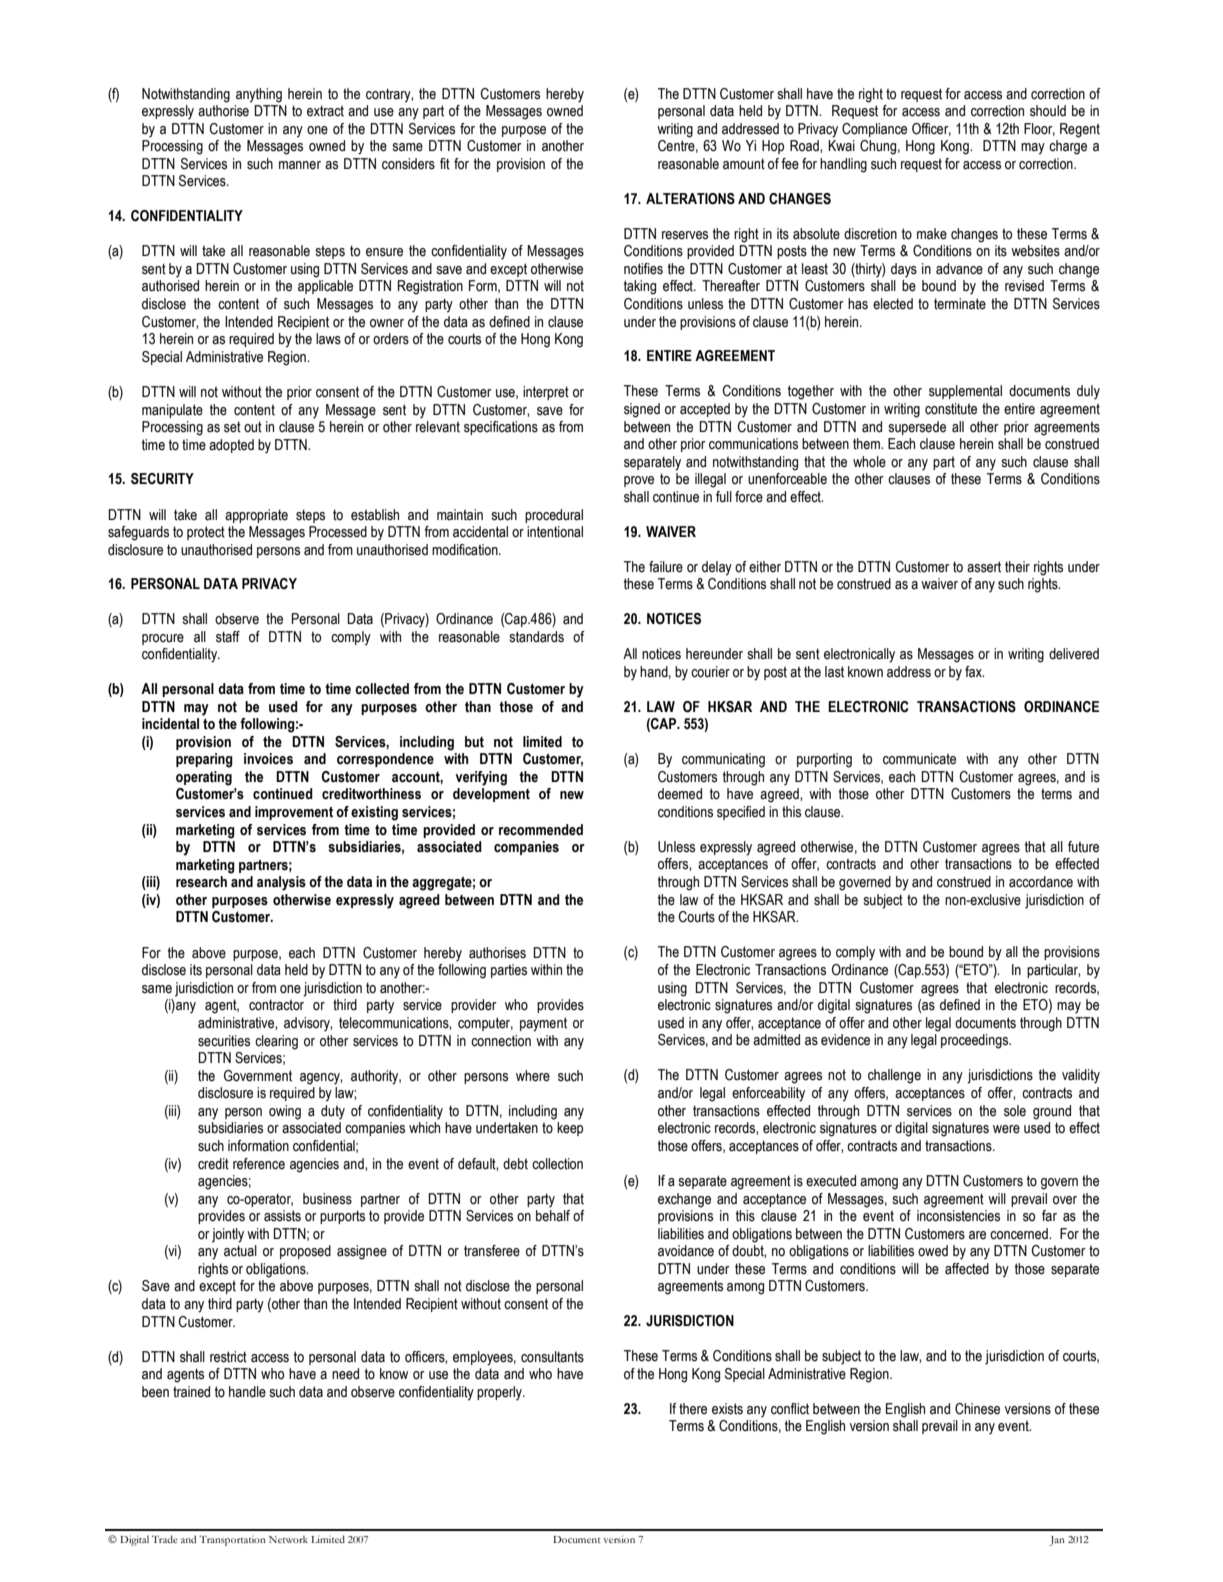  I want to click on ALTERATIONS, so click(690, 199).
